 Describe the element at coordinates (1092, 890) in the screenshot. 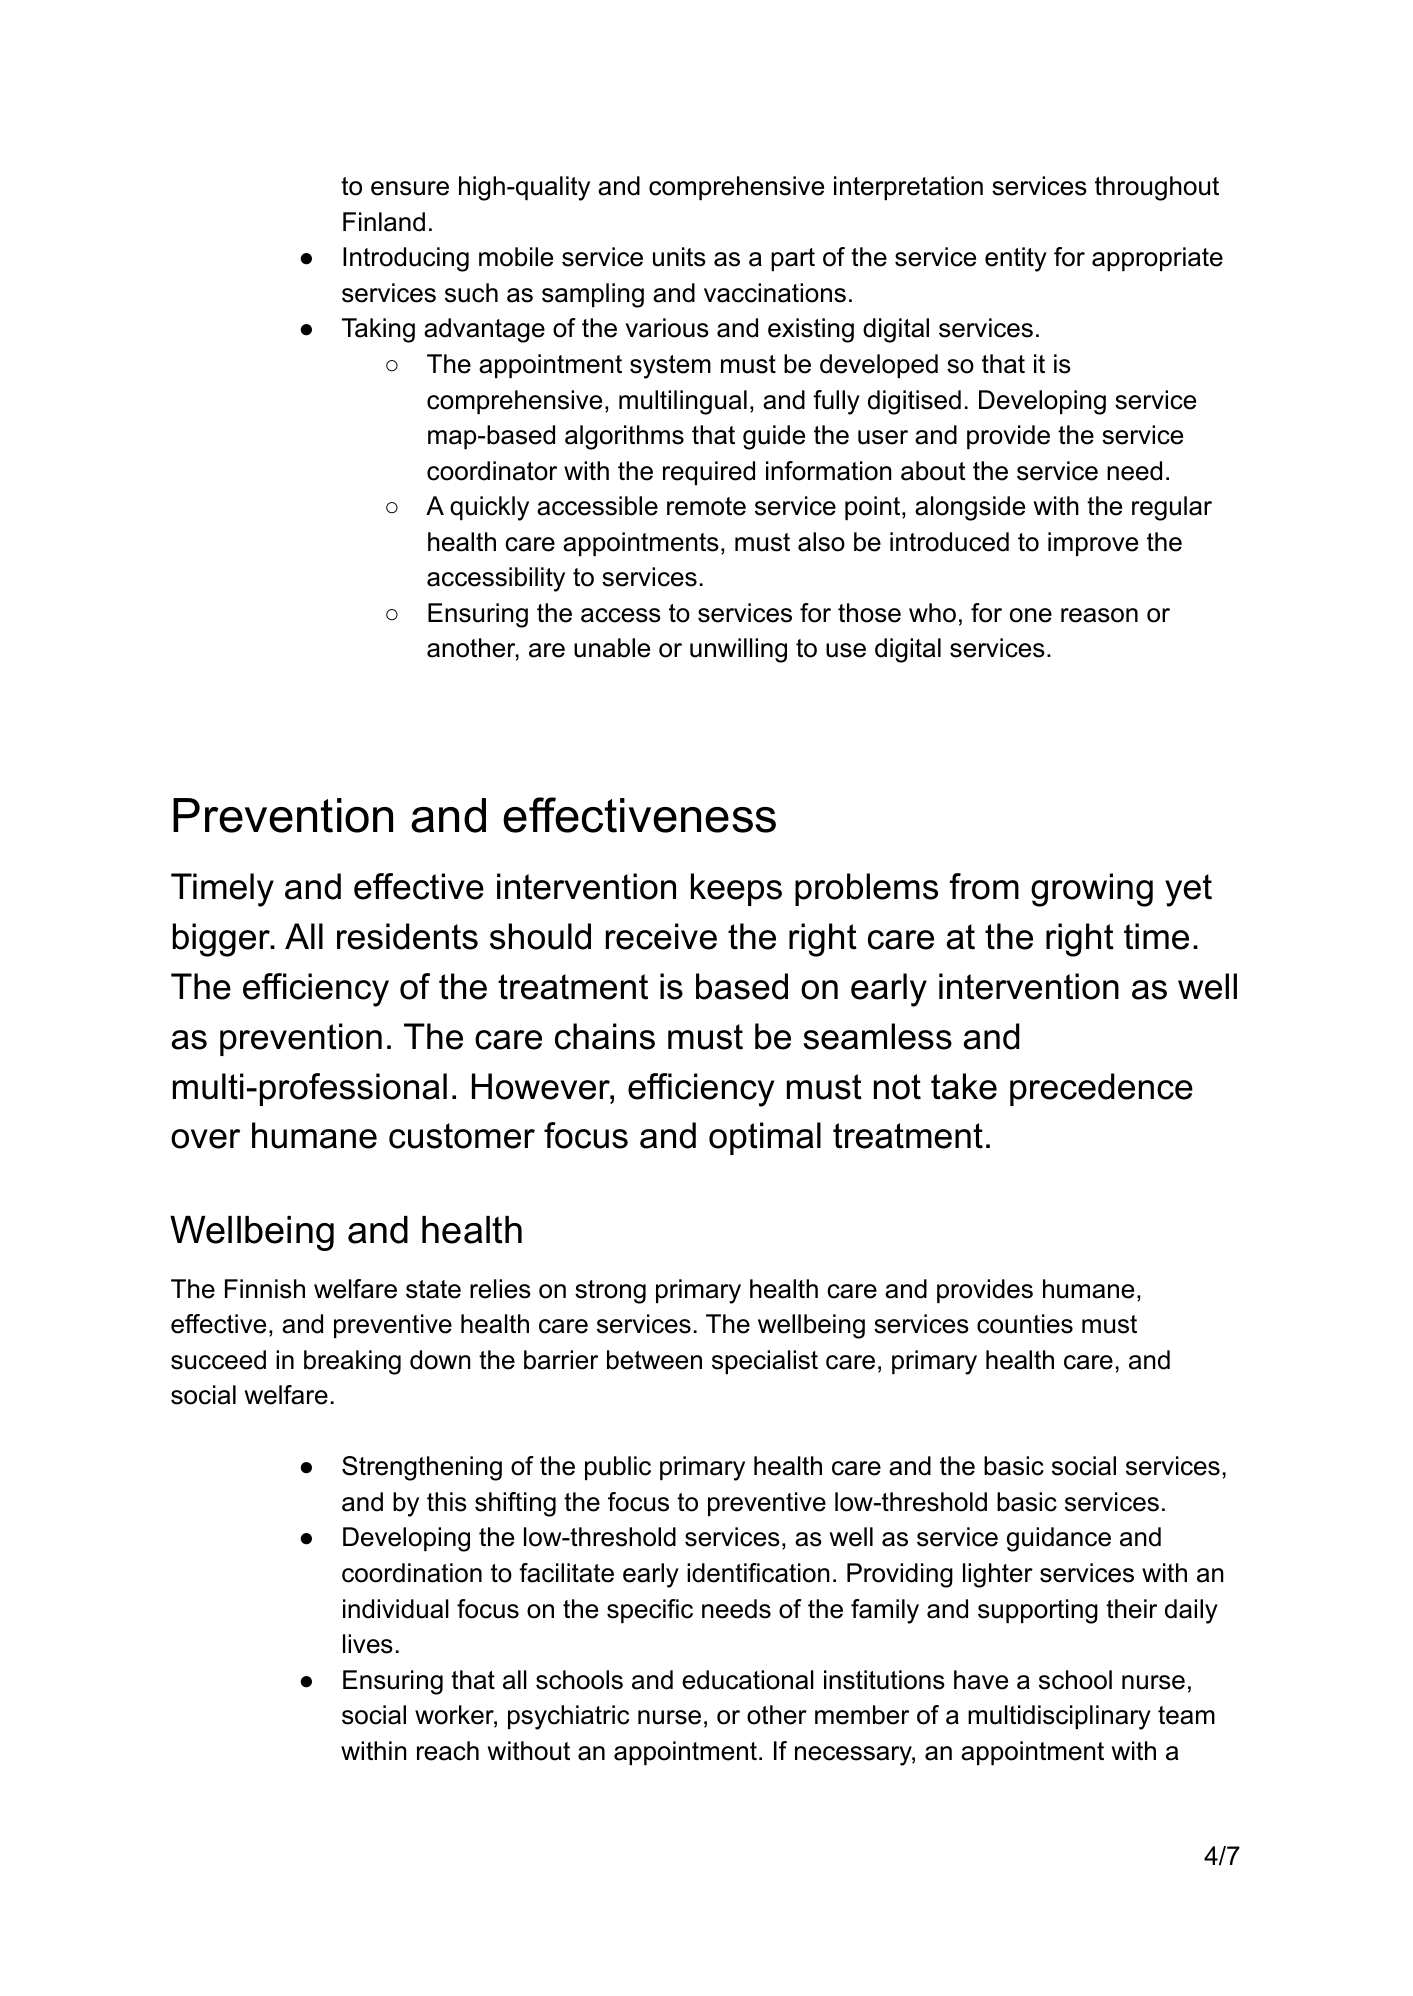

I see `growing` at that location.
